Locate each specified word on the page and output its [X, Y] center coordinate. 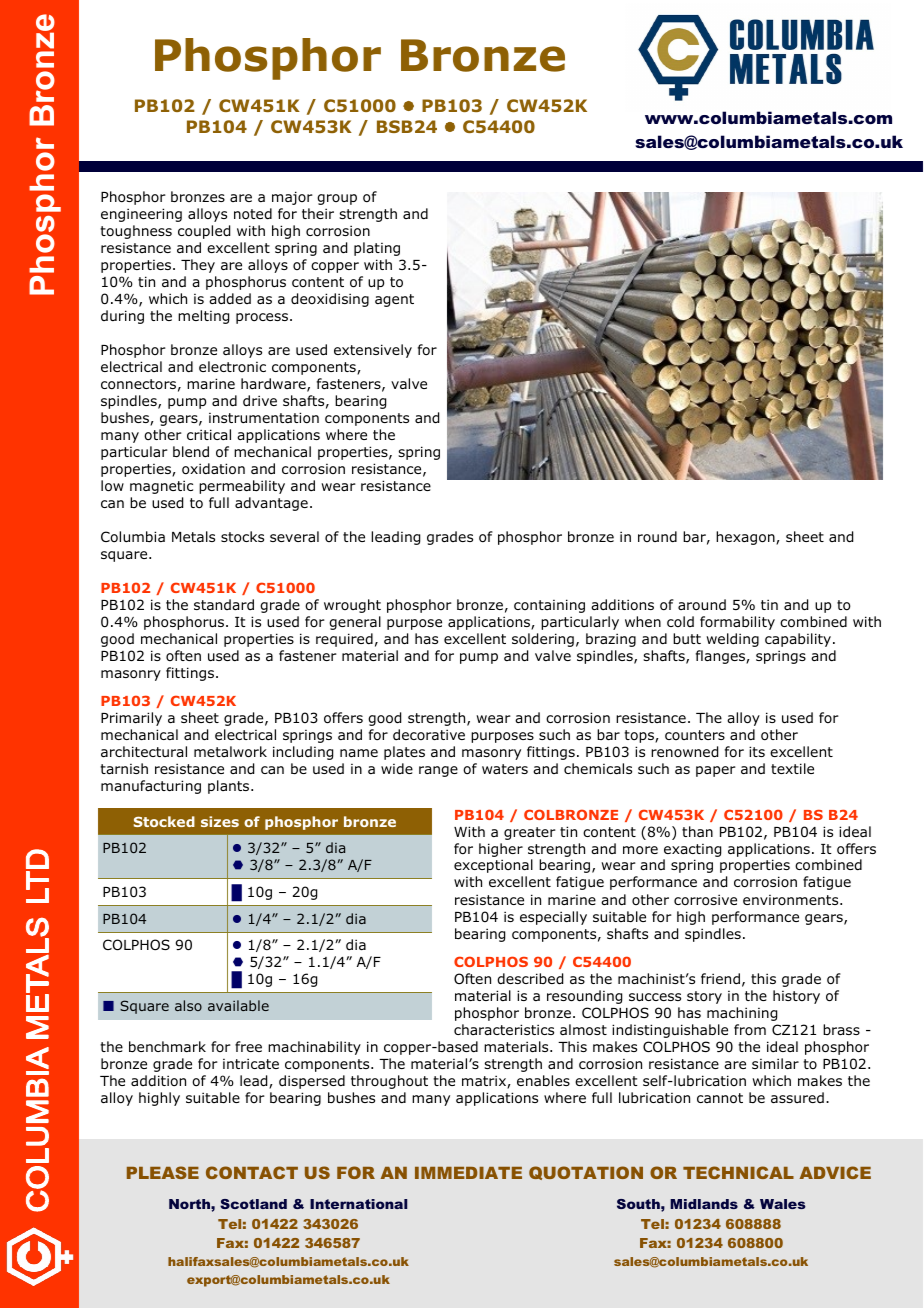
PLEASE [163, 1172]
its [757, 751]
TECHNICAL [738, 1172]
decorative [429, 734]
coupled [204, 232]
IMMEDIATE [468, 1173]
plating [377, 249]
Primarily [131, 719]
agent [394, 300]
